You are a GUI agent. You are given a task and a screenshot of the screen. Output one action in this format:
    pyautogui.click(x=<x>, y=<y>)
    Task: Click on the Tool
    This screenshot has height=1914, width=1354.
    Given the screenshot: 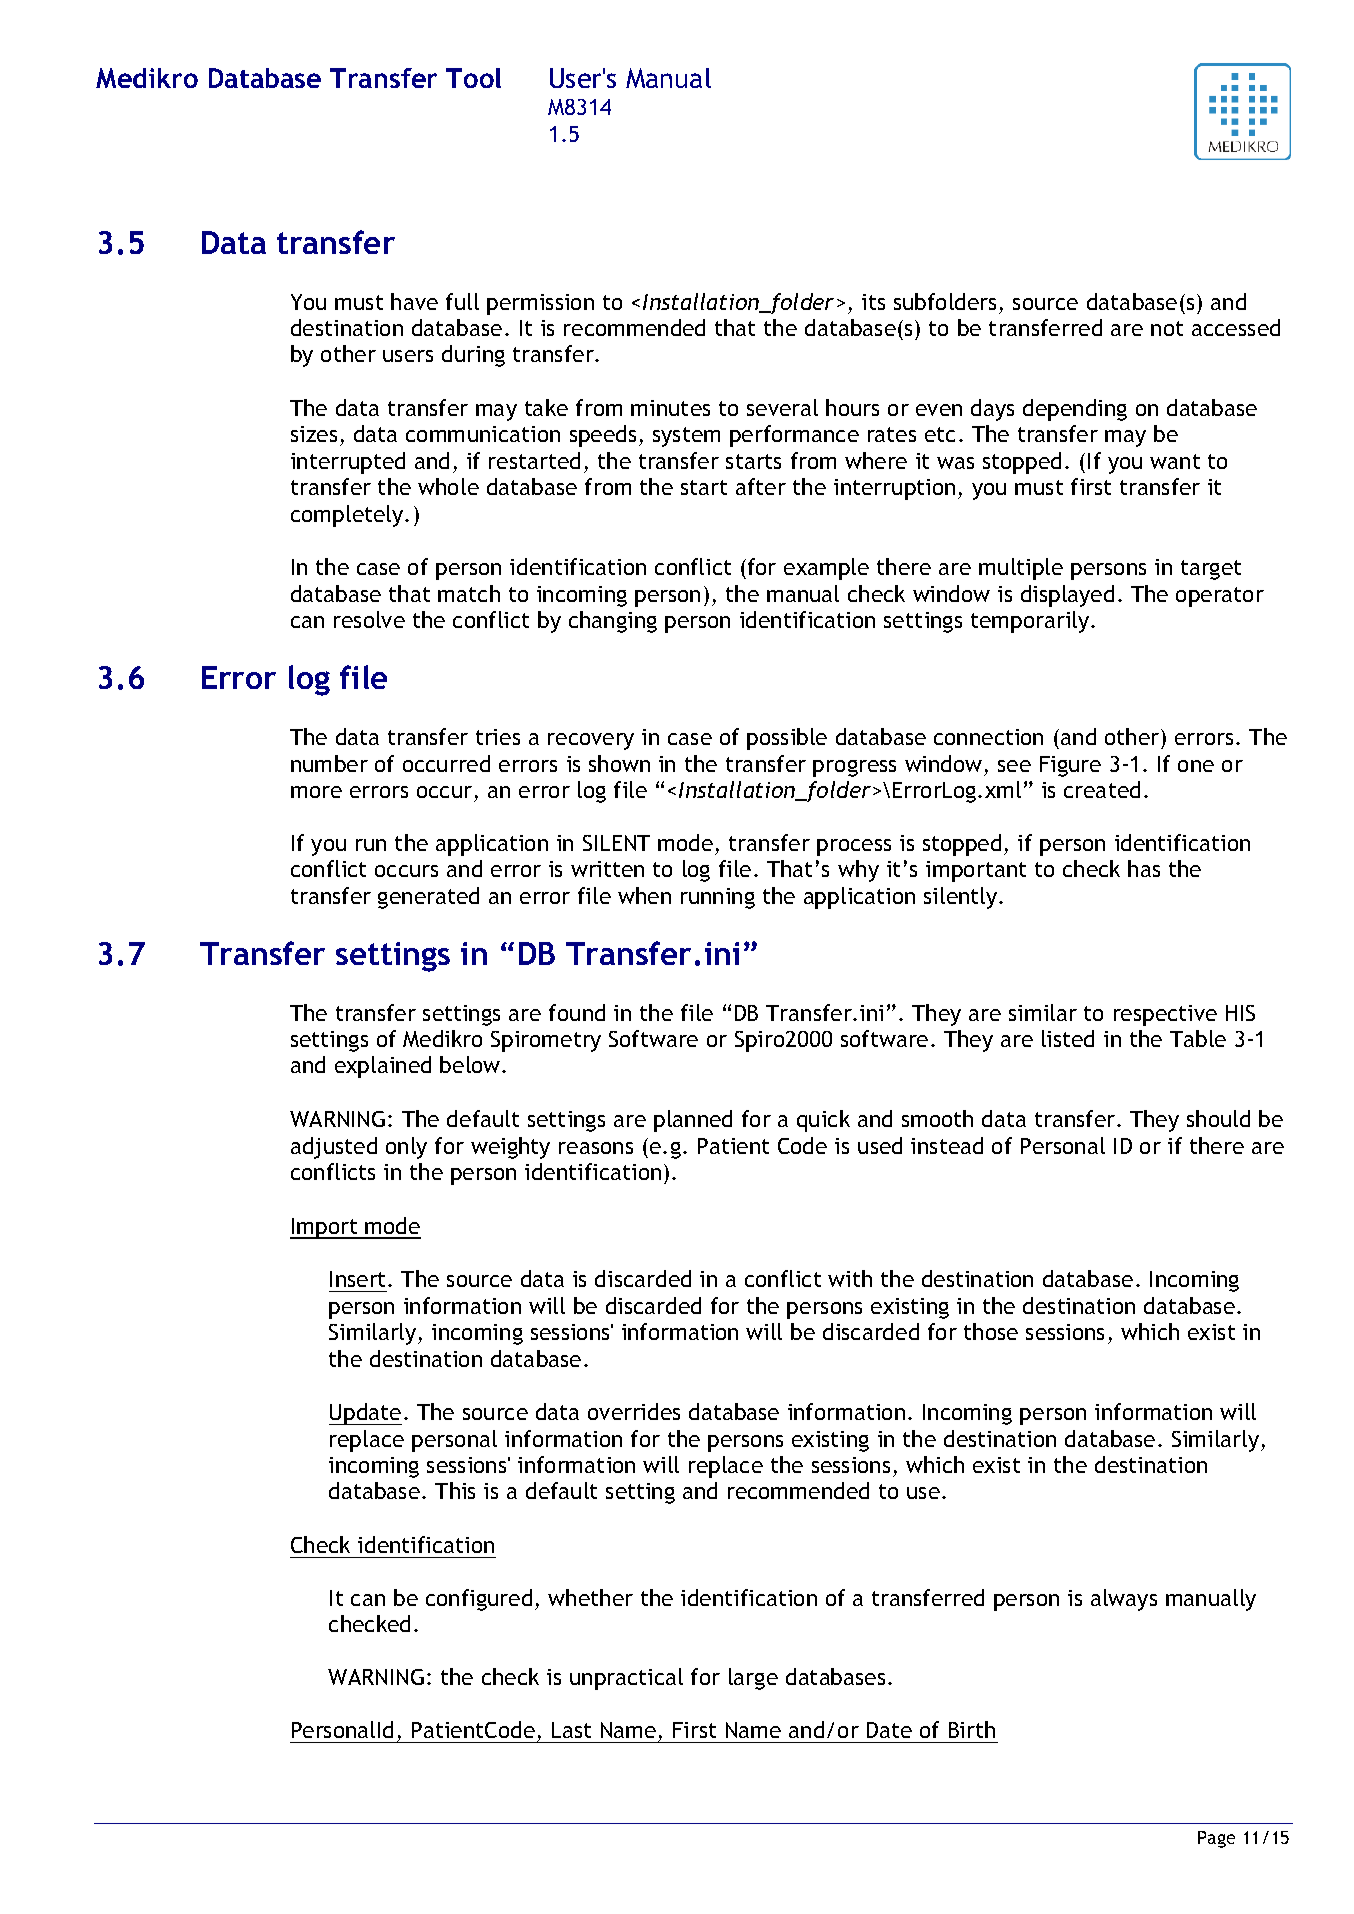 What is the action you would take?
    pyautogui.click(x=473, y=78)
